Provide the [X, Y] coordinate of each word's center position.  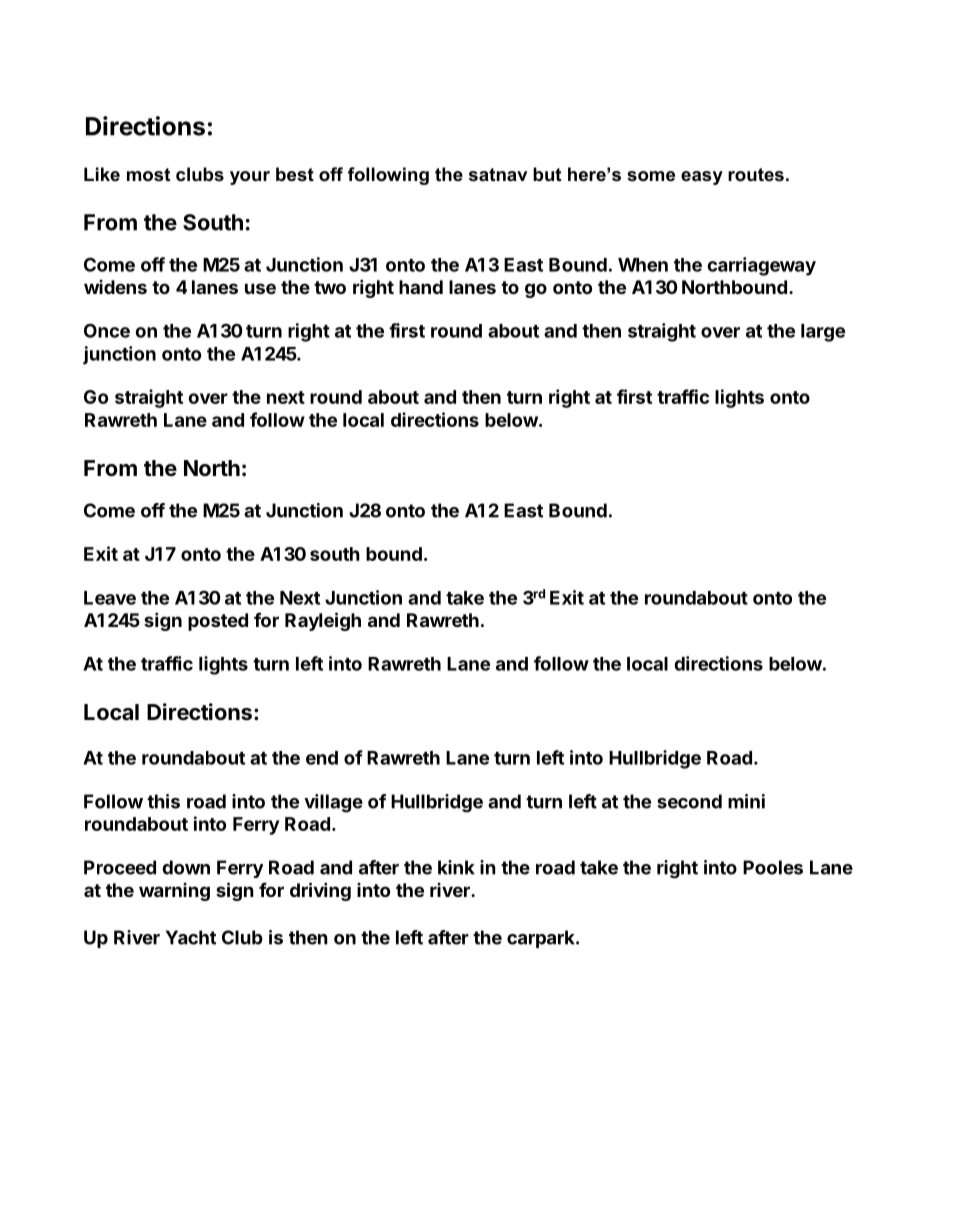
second [689, 801]
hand [421, 287]
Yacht [191, 937]
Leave [110, 598]
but [547, 174]
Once [107, 330]
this [163, 801]
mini [746, 801]
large [823, 333]
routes [756, 175]
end [322, 758]
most [148, 174]
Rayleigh [323, 621]
